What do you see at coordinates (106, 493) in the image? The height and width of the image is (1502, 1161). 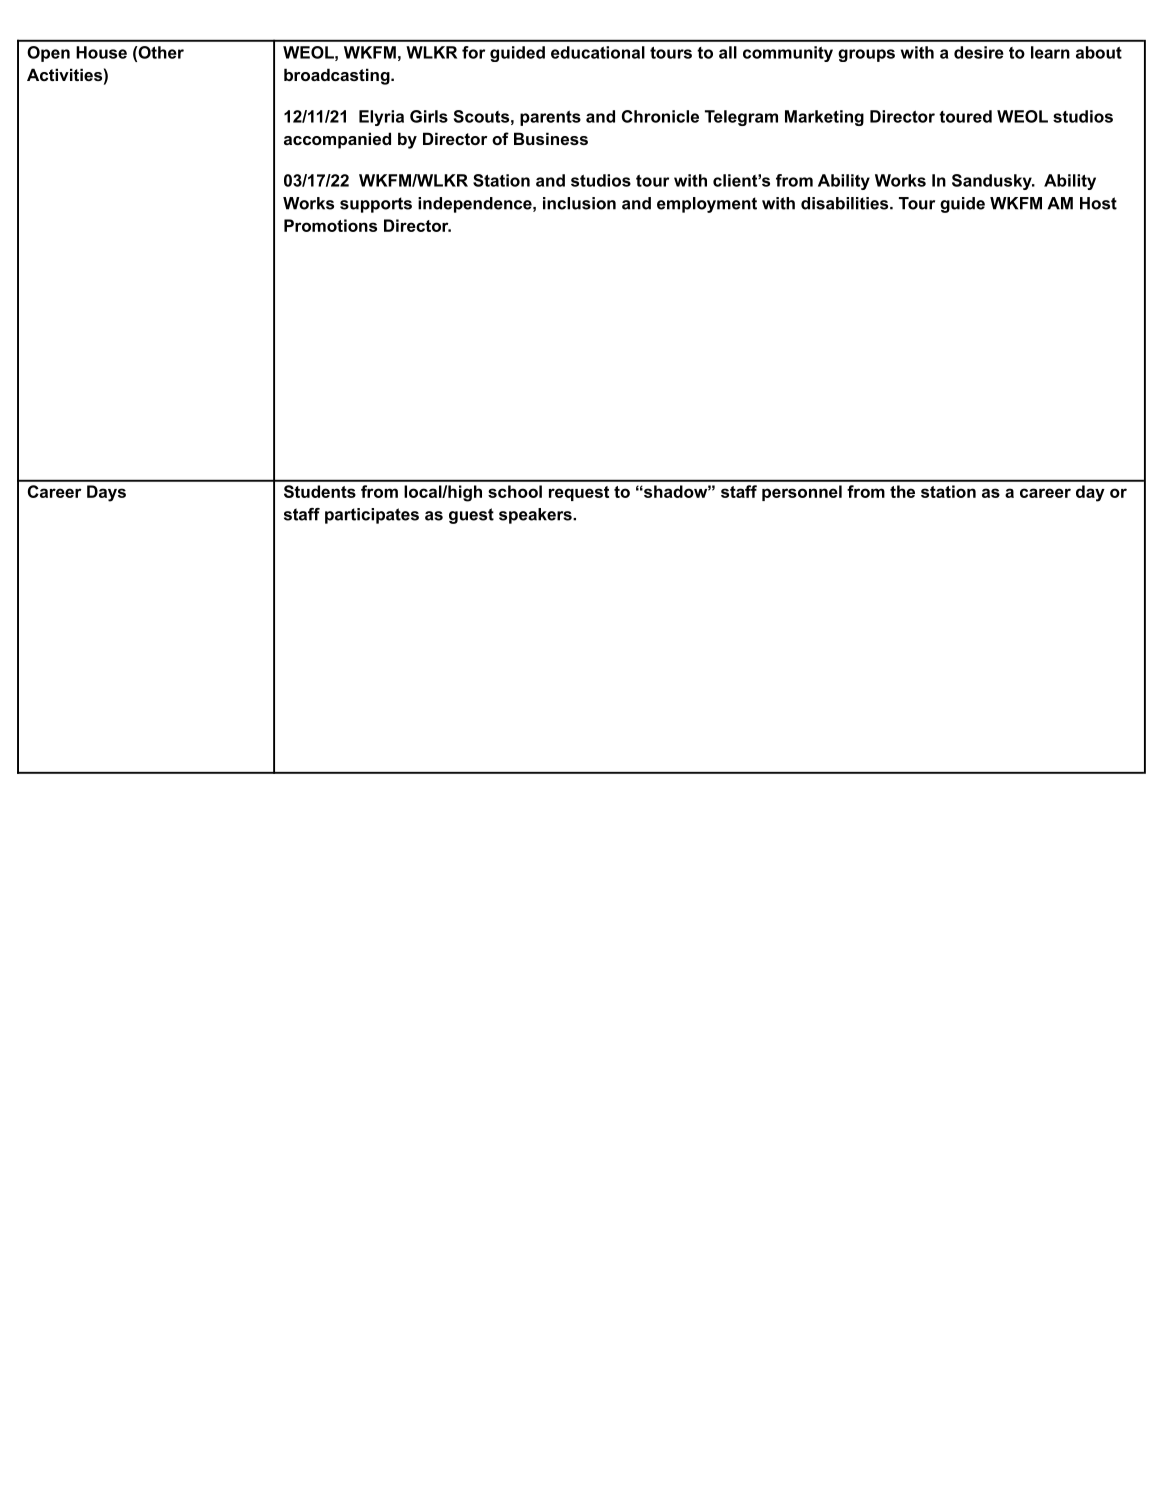 I see `Days` at bounding box center [106, 493].
